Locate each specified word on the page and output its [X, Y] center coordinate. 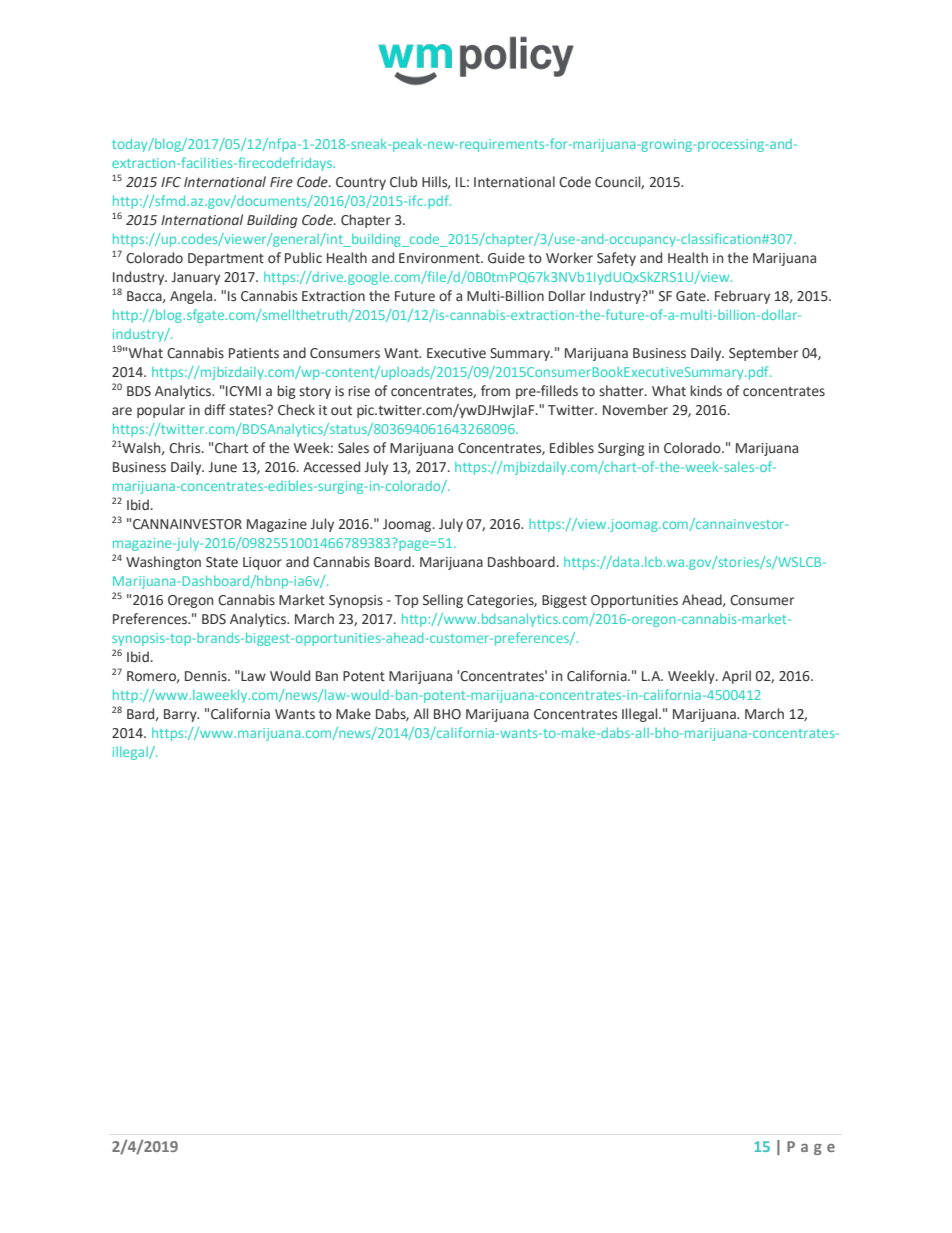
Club [404, 182]
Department [226, 259]
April [736, 677]
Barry [181, 715]
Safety [616, 259]
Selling [443, 601]
